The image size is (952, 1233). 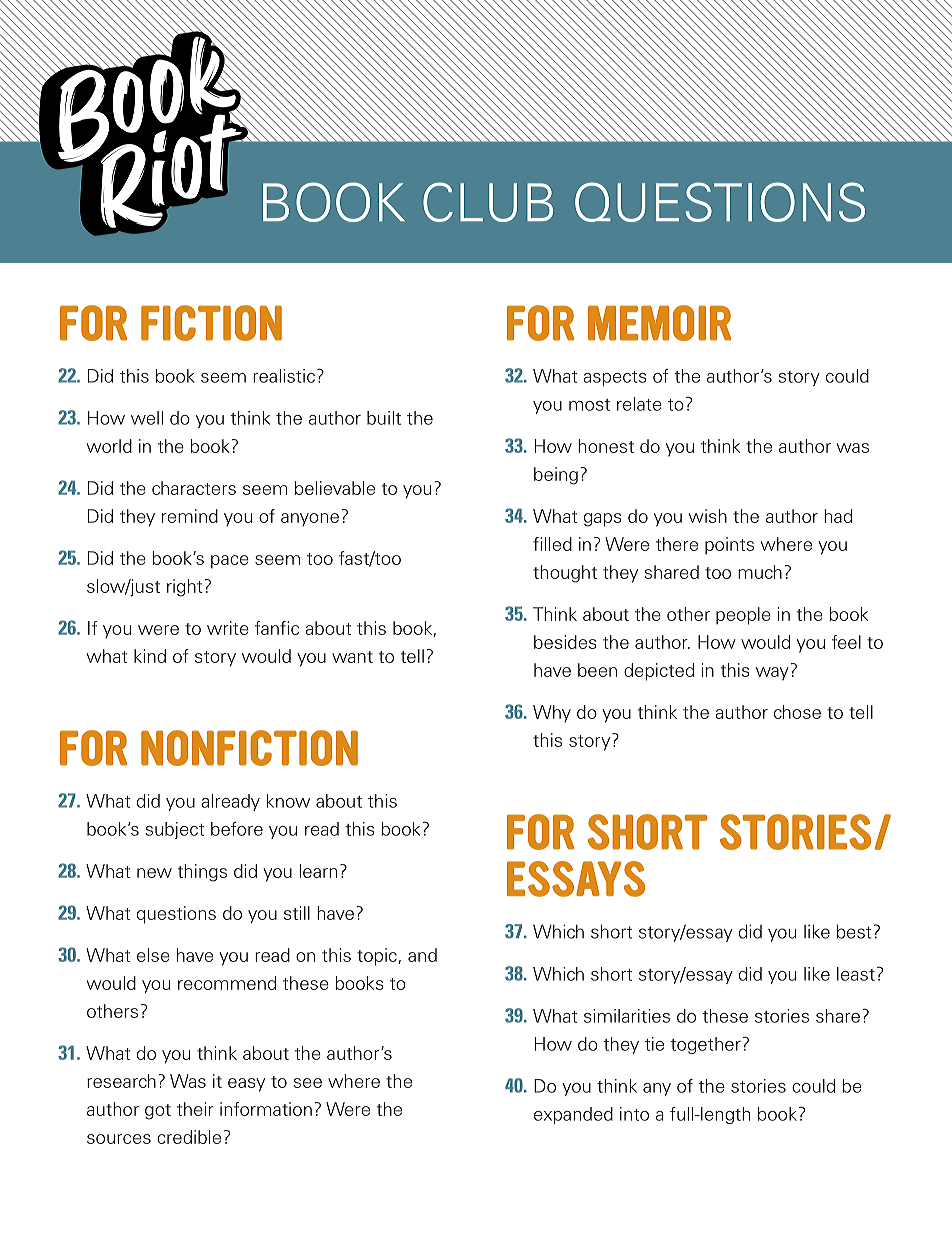 I want to click on realistic, so click(x=284, y=376).
